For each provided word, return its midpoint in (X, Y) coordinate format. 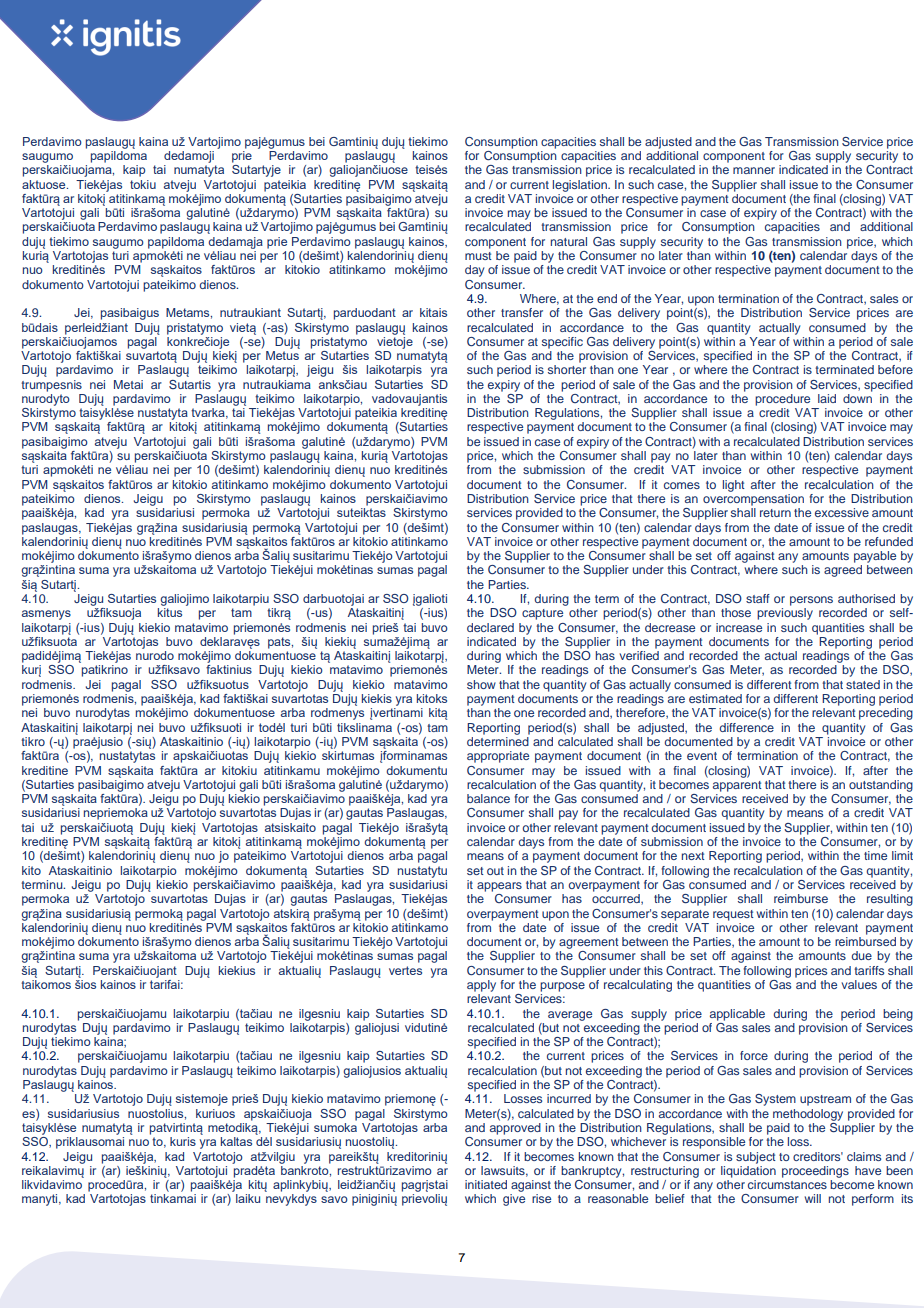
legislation (581, 186)
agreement (589, 943)
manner (754, 170)
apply (481, 986)
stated (863, 684)
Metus (282, 355)
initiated (486, 1184)
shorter (567, 369)
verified (639, 655)
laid (827, 398)
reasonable (618, 1198)
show (481, 684)
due (861, 955)
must (478, 256)
